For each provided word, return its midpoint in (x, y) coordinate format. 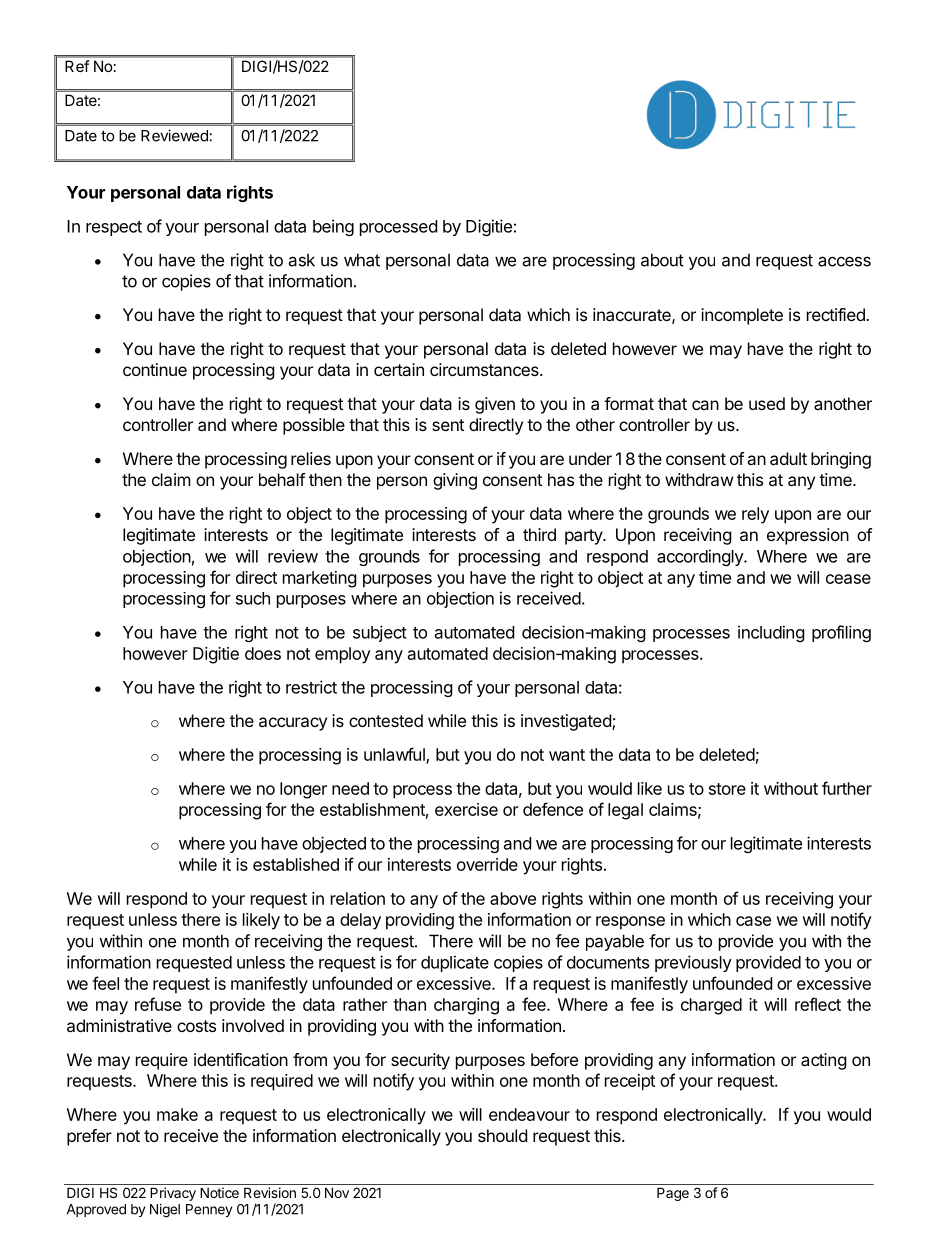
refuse (158, 1004)
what (362, 260)
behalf (282, 479)
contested (386, 720)
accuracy (293, 724)
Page (673, 1194)
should (502, 1135)
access (844, 261)
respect (114, 228)
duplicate (455, 963)
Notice (219, 1192)
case (753, 921)
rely (755, 515)
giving (455, 481)
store (727, 789)
